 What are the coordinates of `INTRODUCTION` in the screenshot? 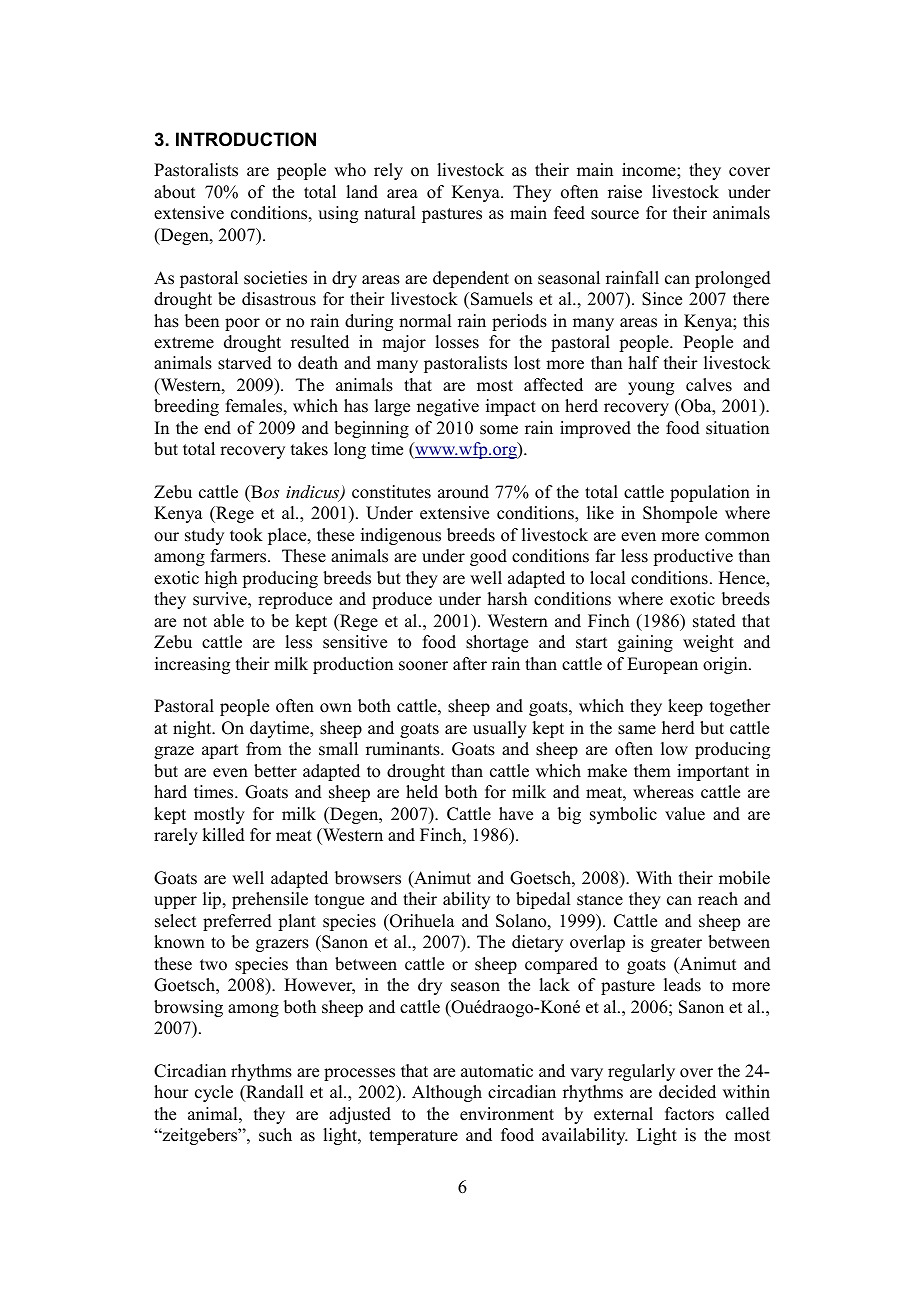 It's located at (246, 139).
